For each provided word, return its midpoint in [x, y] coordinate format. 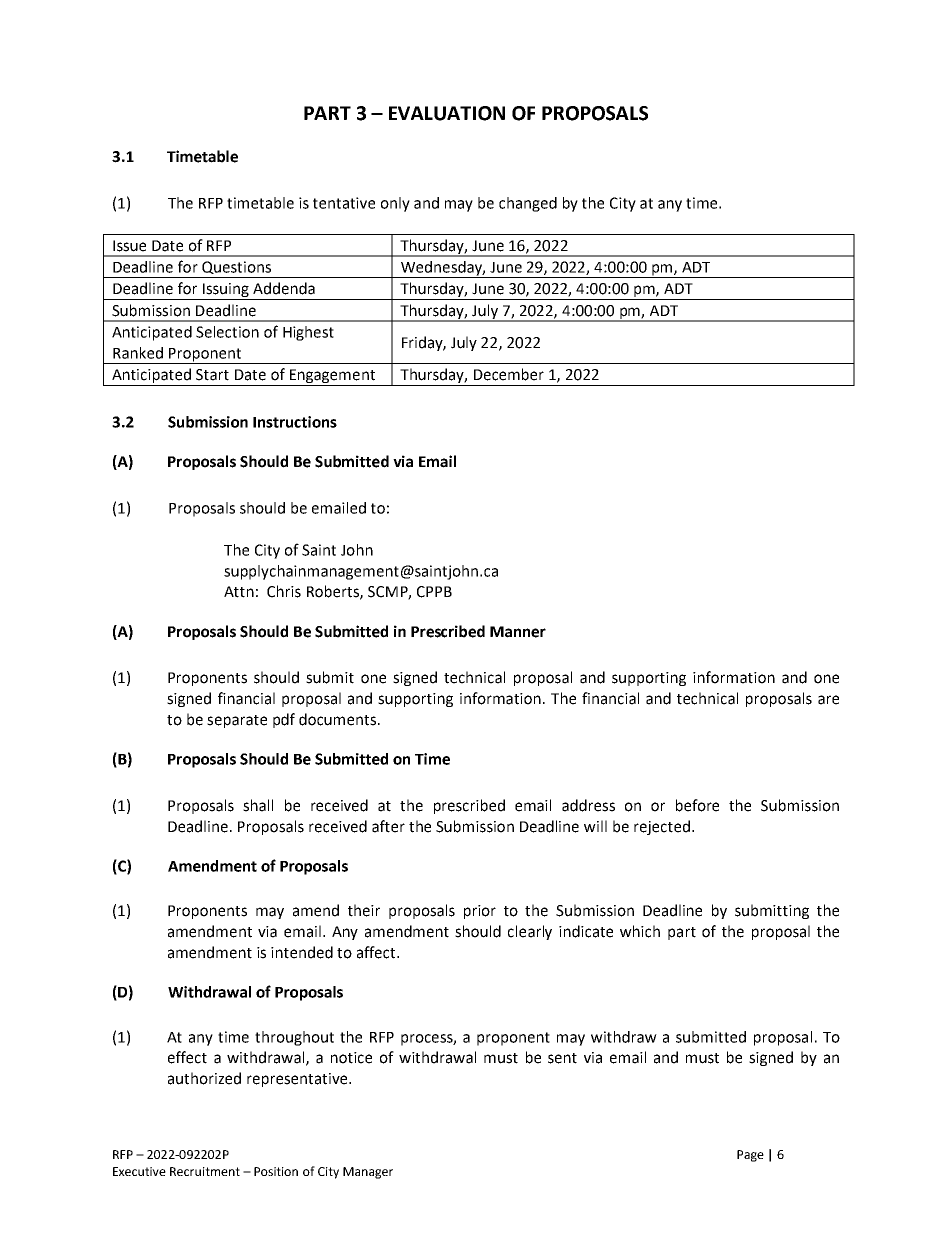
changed [528, 204]
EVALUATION [447, 113]
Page [750, 1156]
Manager [368, 1173]
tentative [344, 203]
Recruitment [205, 1171]
